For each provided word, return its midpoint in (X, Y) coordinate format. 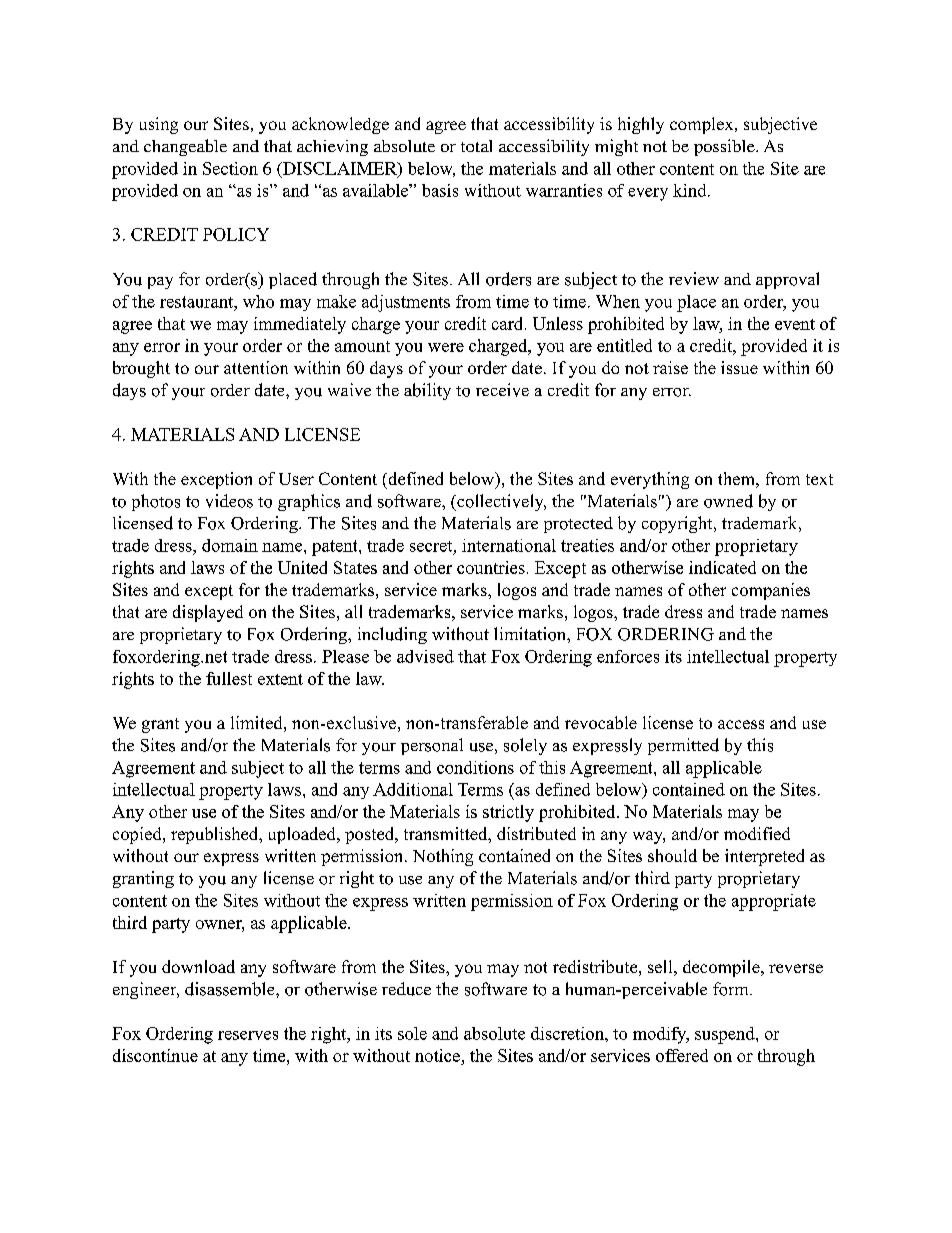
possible (725, 147)
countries (491, 567)
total (476, 146)
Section (230, 168)
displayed (208, 613)
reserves (248, 1035)
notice (437, 1055)
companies (771, 591)
